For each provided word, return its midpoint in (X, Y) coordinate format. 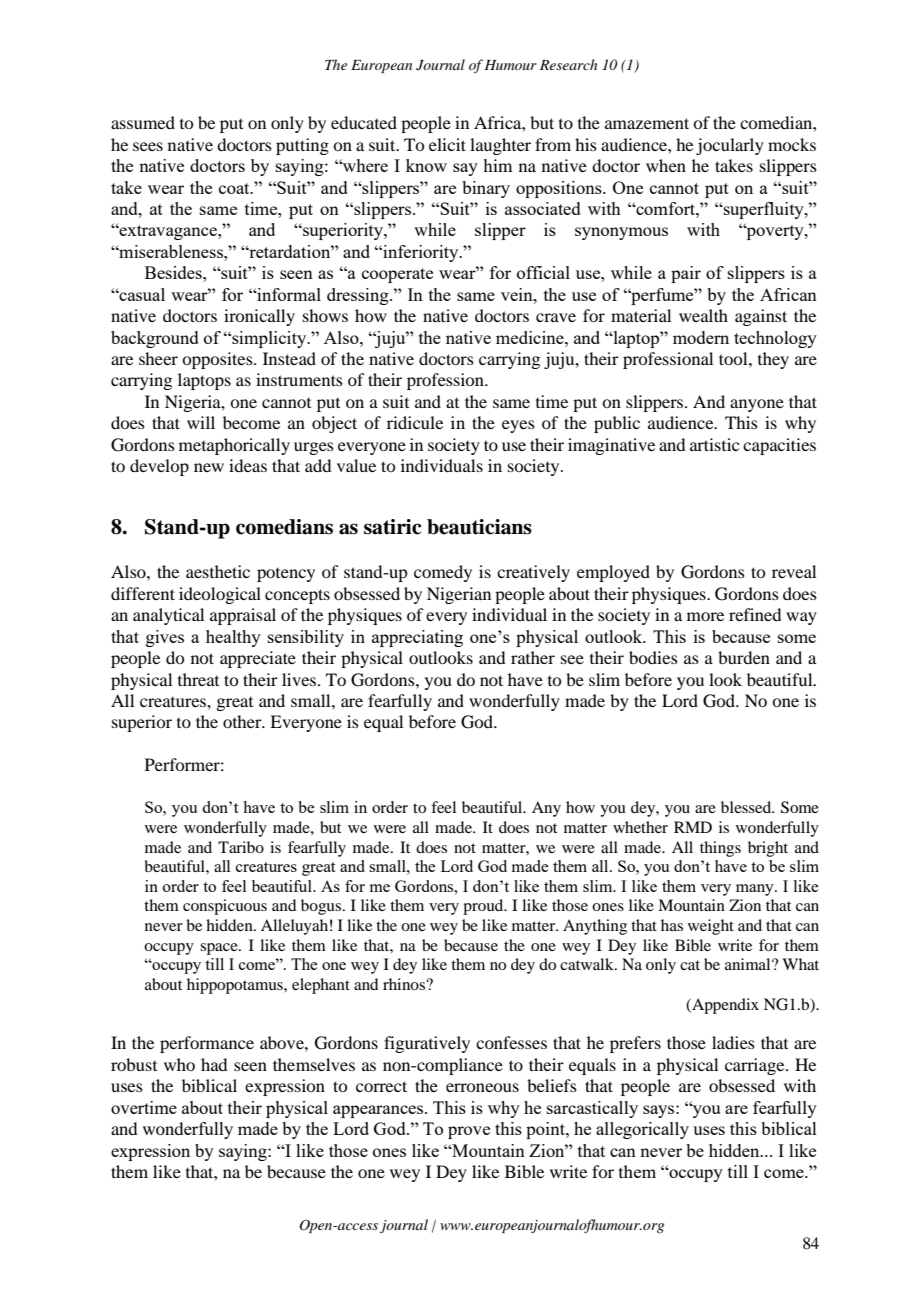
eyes (518, 426)
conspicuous (225, 907)
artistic (714, 444)
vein (518, 294)
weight (711, 927)
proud (484, 907)
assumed (143, 122)
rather (533, 657)
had (214, 1064)
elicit (447, 144)
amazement (647, 123)
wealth (703, 315)
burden (744, 657)
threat (198, 679)
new (209, 467)
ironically (259, 317)
